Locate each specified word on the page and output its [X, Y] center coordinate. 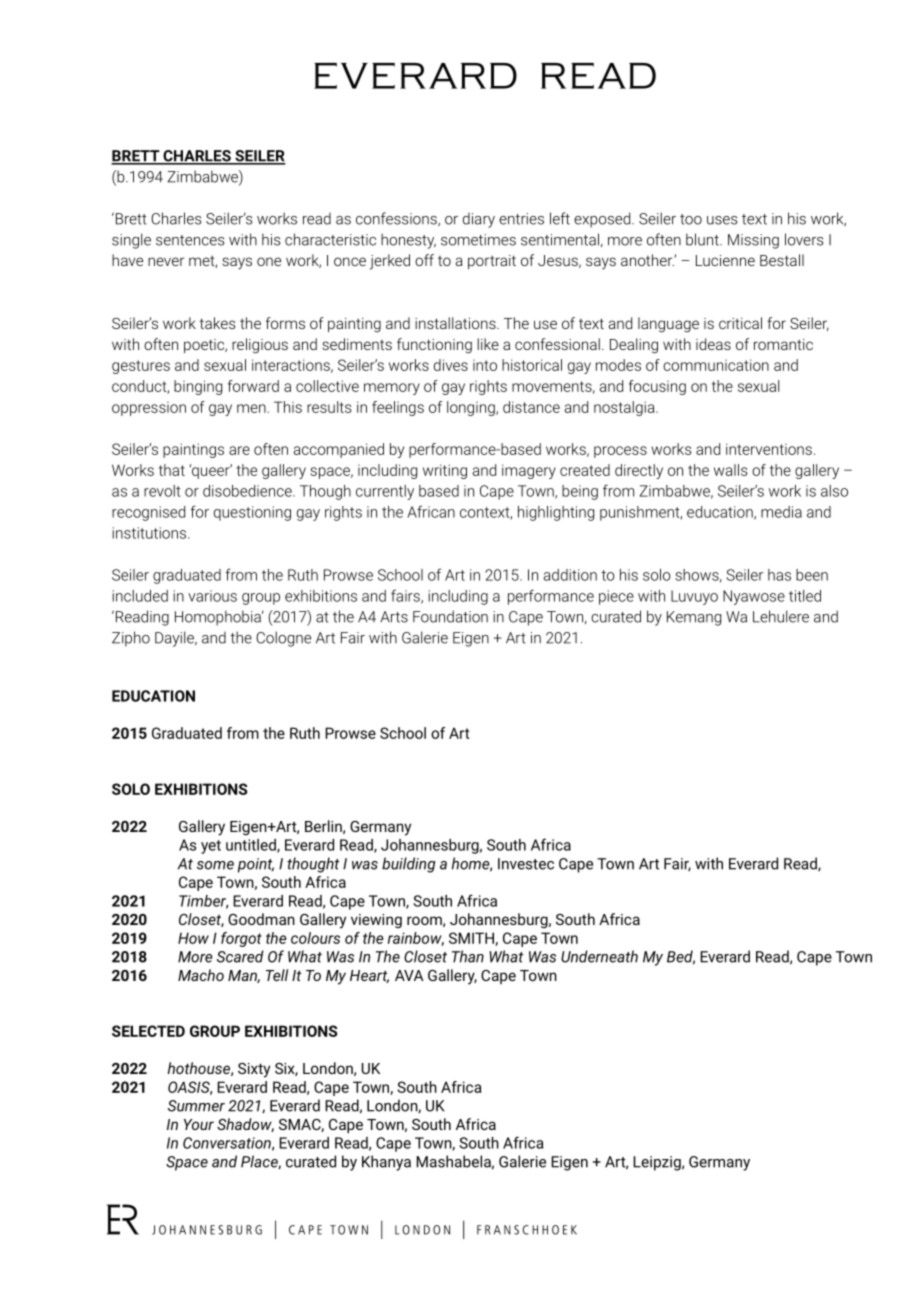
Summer [196, 1106]
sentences [190, 240]
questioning [252, 513]
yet [211, 847]
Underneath [599, 956]
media [781, 512]
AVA [409, 975]
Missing [753, 241]
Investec [526, 864]
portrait [492, 262]
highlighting [556, 513]
